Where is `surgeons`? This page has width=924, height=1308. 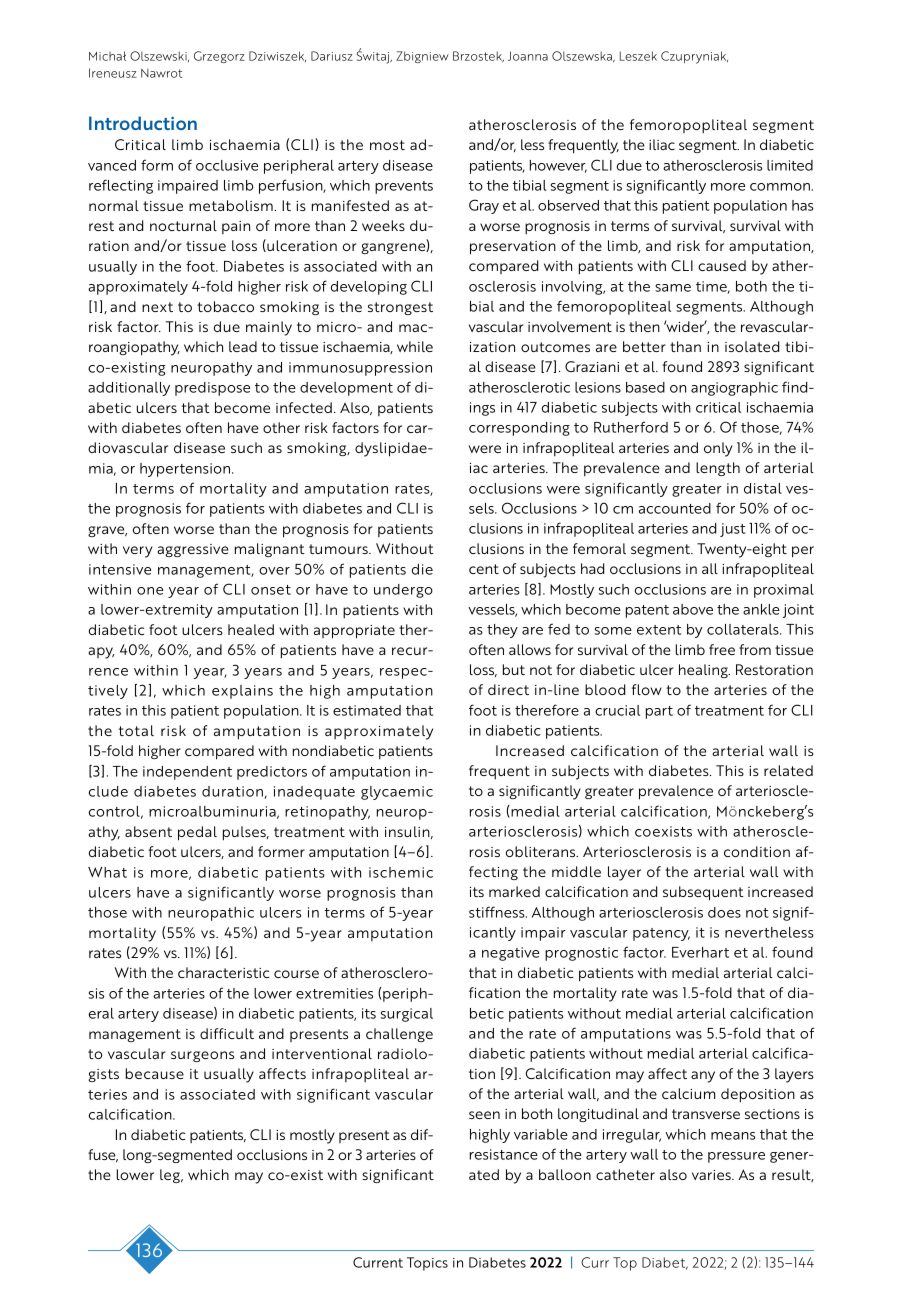
surgeons is located at coordinates (202, 1056).
